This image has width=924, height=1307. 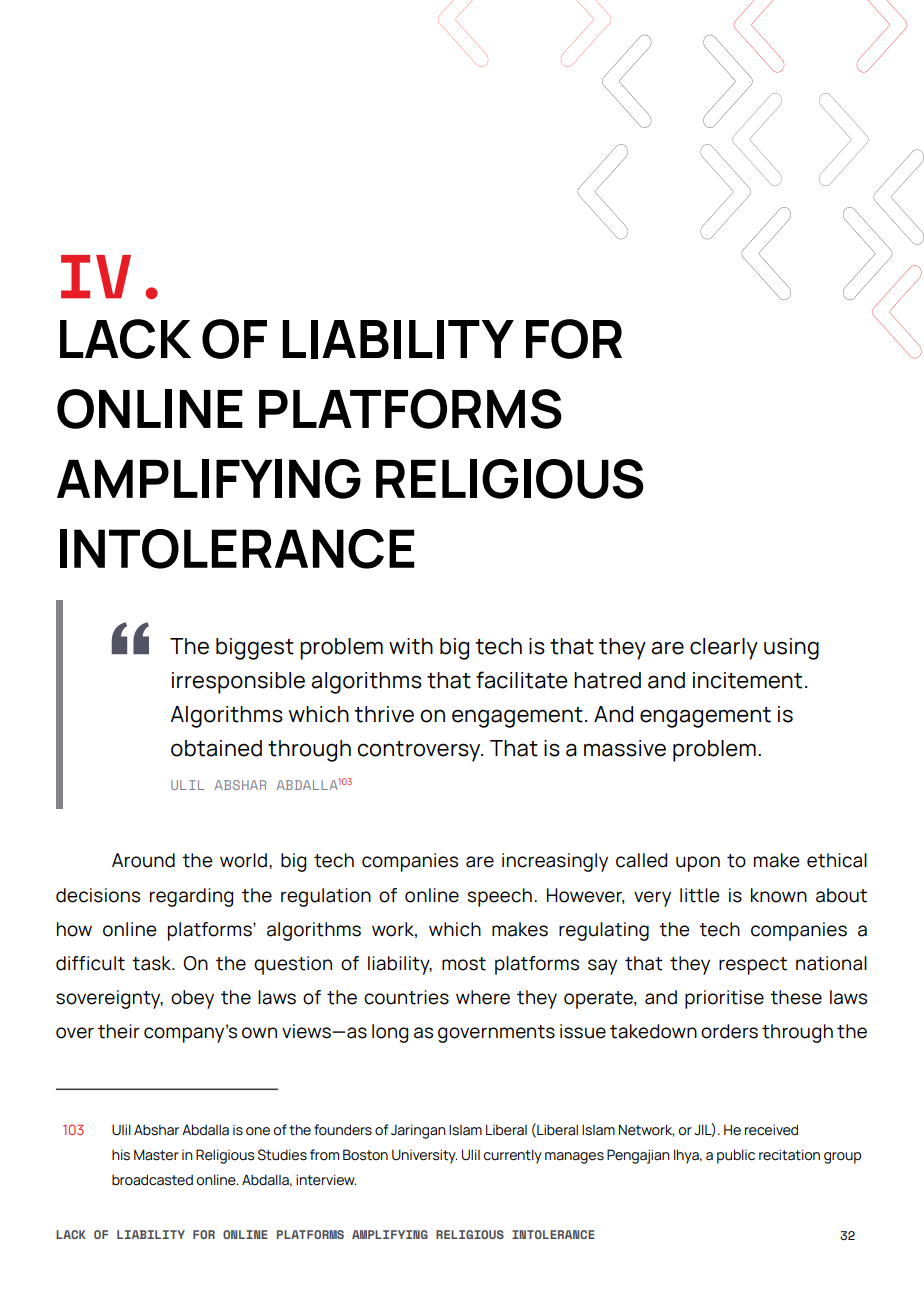 I want to click on Around, so click(x=143, y=860).
